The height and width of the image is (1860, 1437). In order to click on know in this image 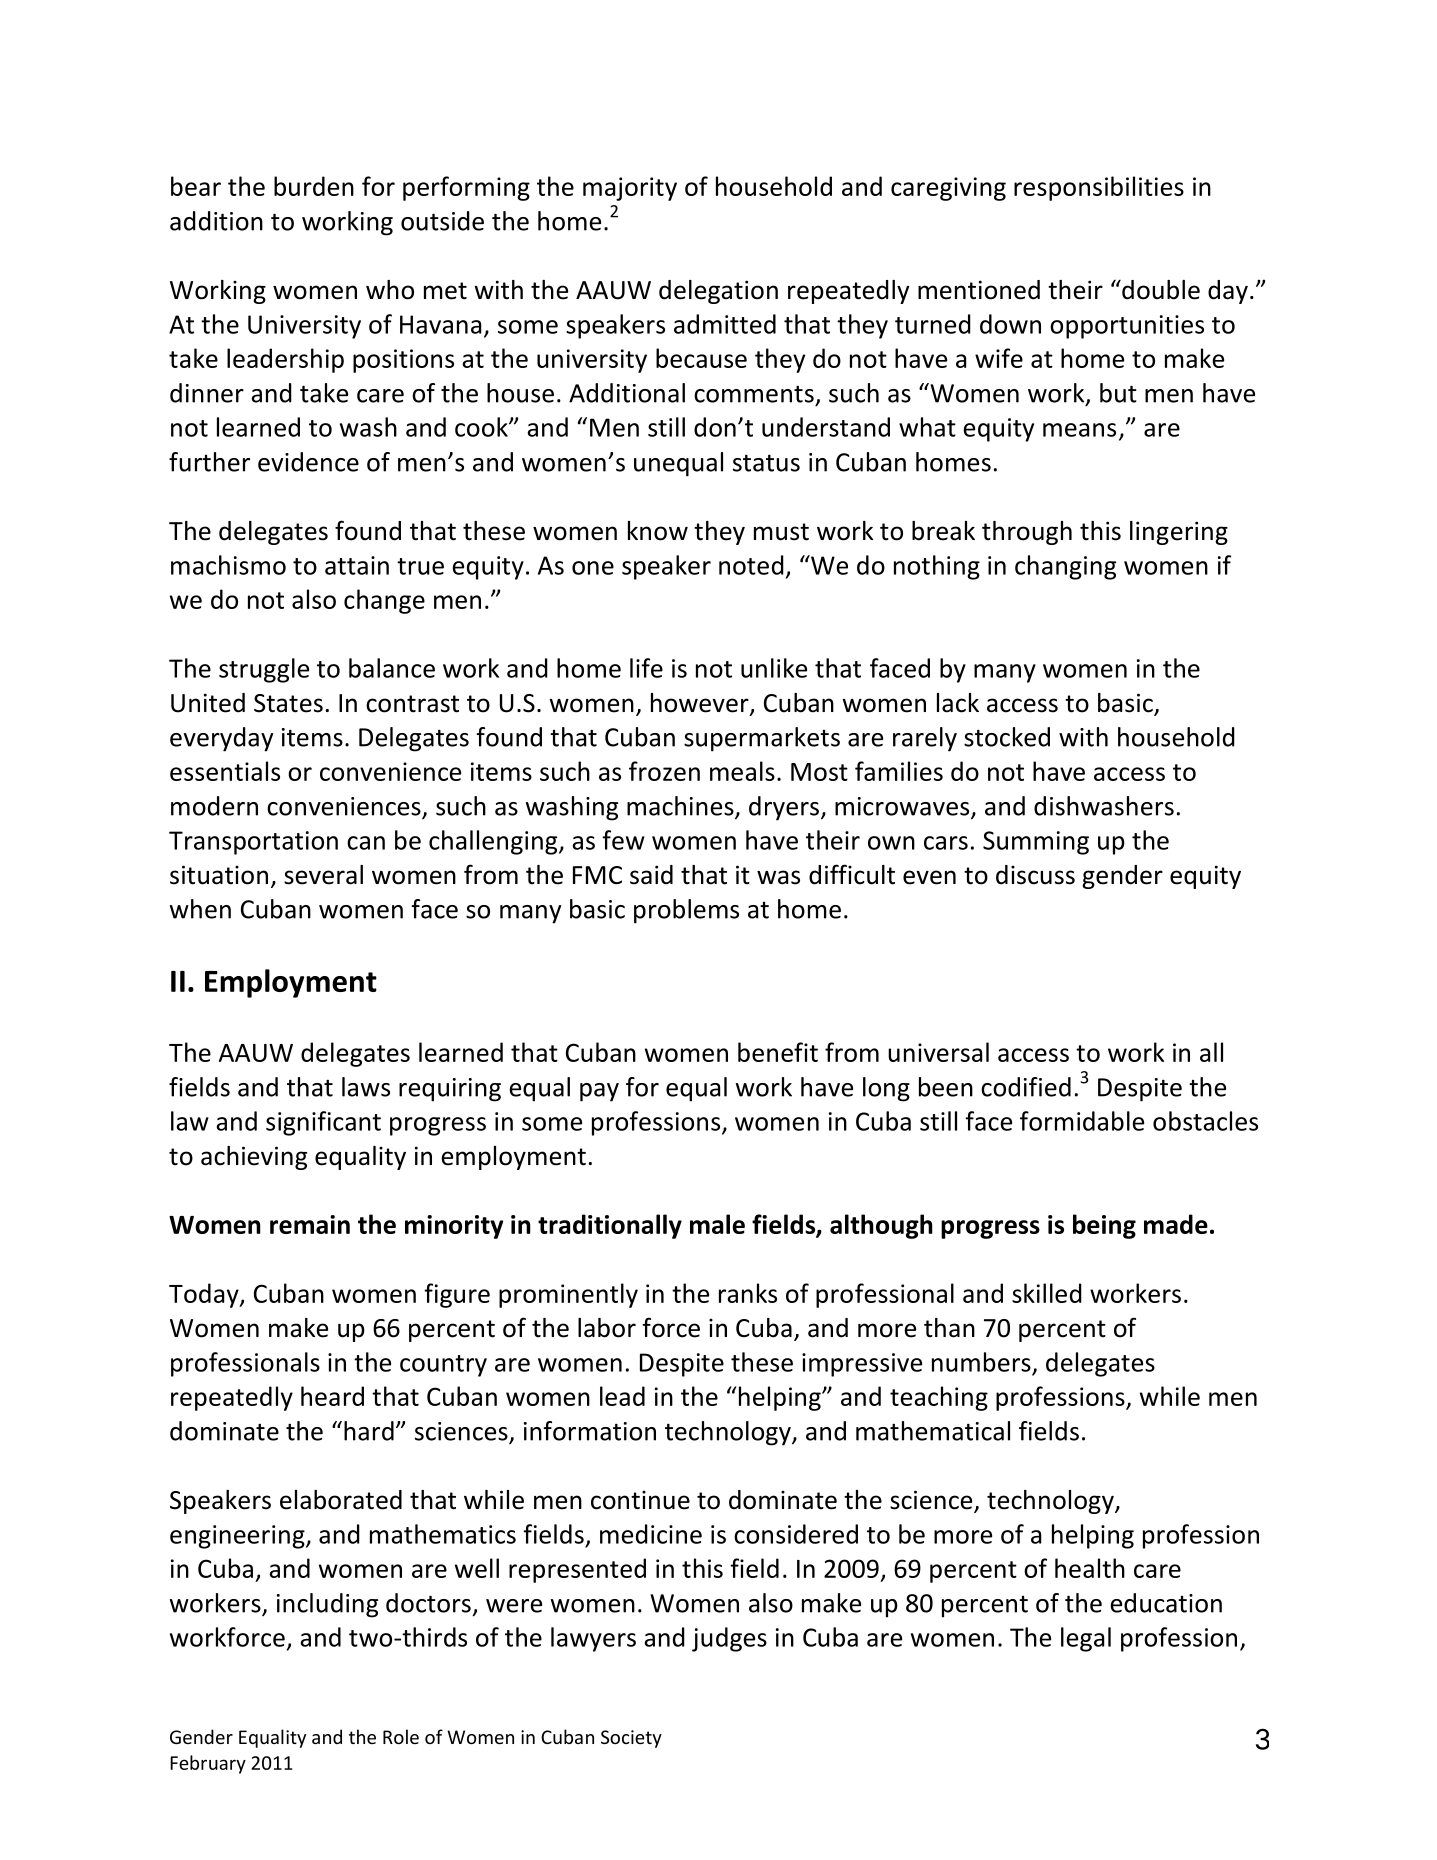, I will do `click(658, 531)`.
